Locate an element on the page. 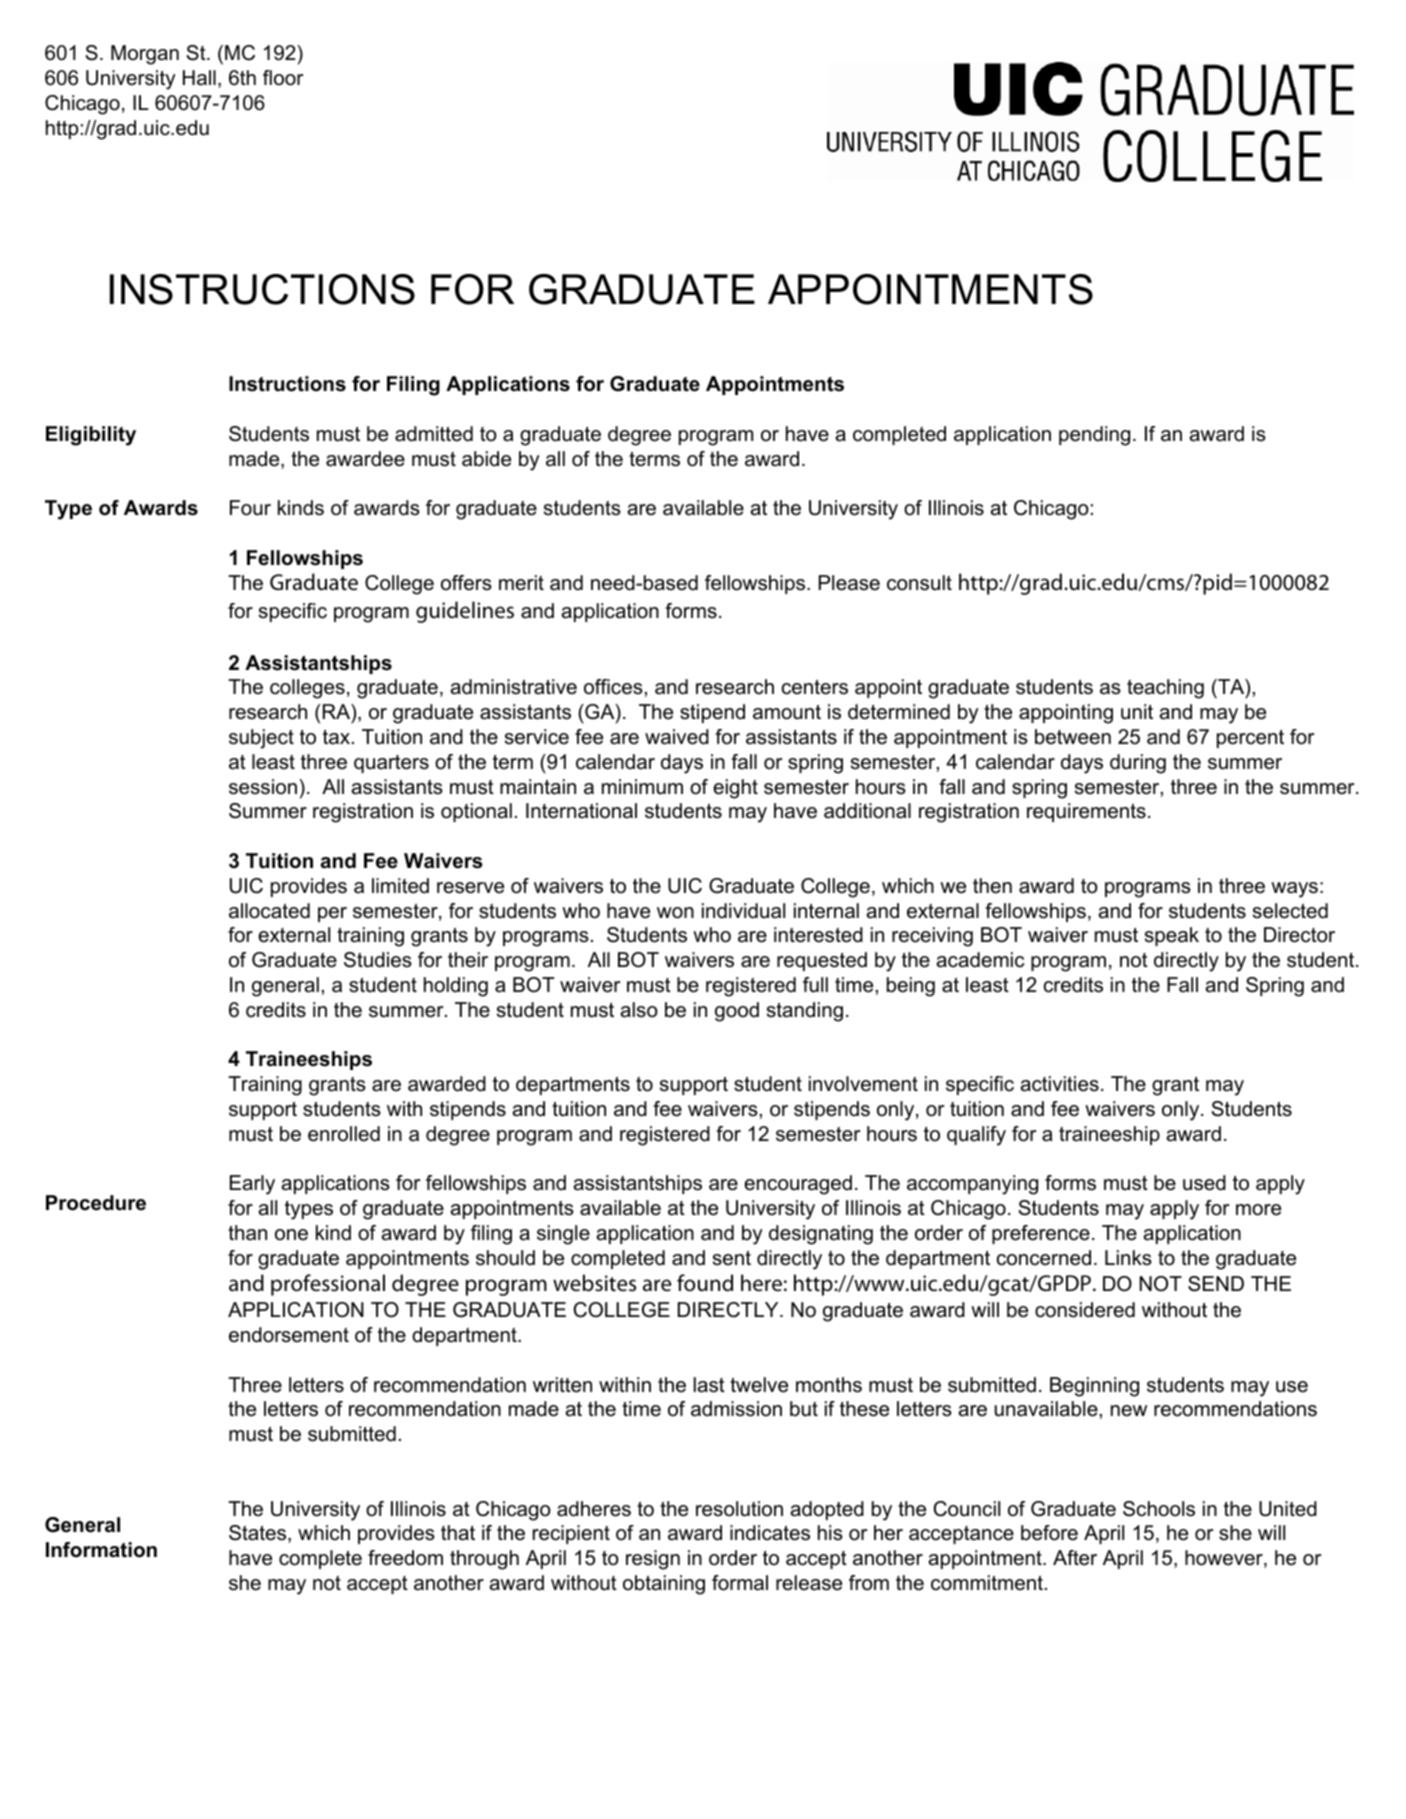  Hall is located at coordinates (199, 78).
